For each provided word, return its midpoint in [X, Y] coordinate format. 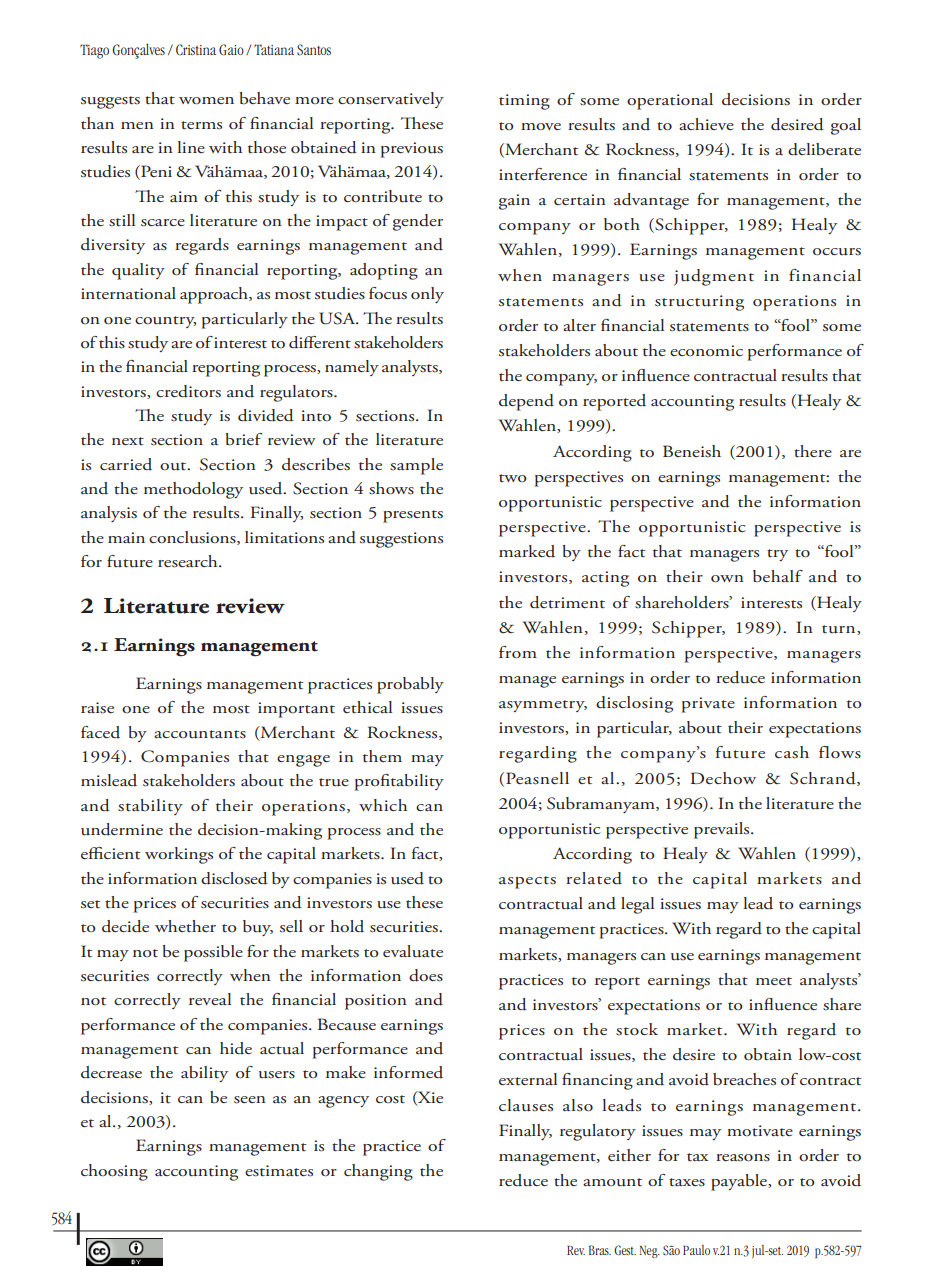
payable [740, 1182]
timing [524, 102]
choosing [114, 1172]
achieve [706, 124]
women [206, 101]
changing [378, 1172]
